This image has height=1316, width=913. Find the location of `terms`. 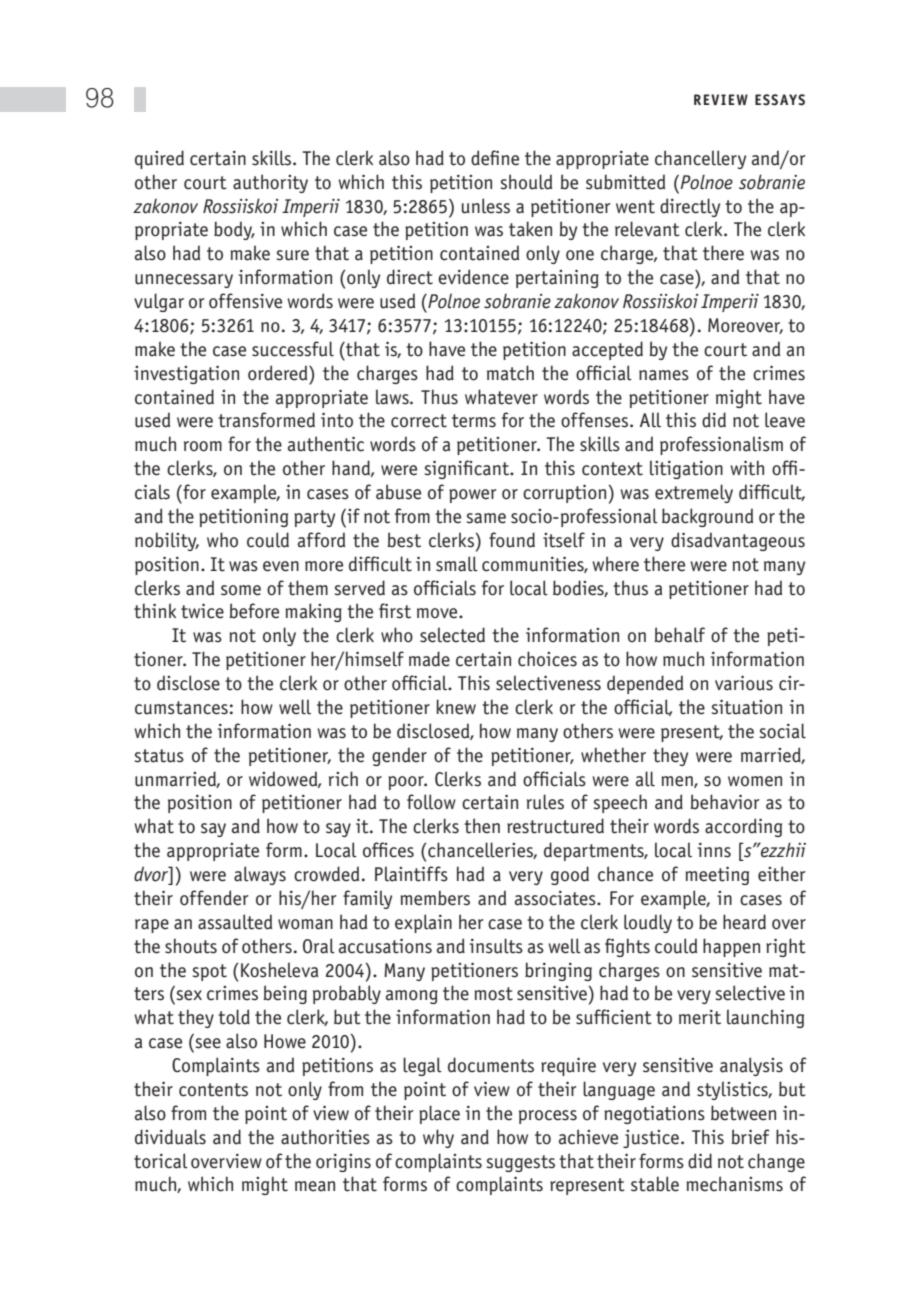

terms is located at coordinates (474, 421).
